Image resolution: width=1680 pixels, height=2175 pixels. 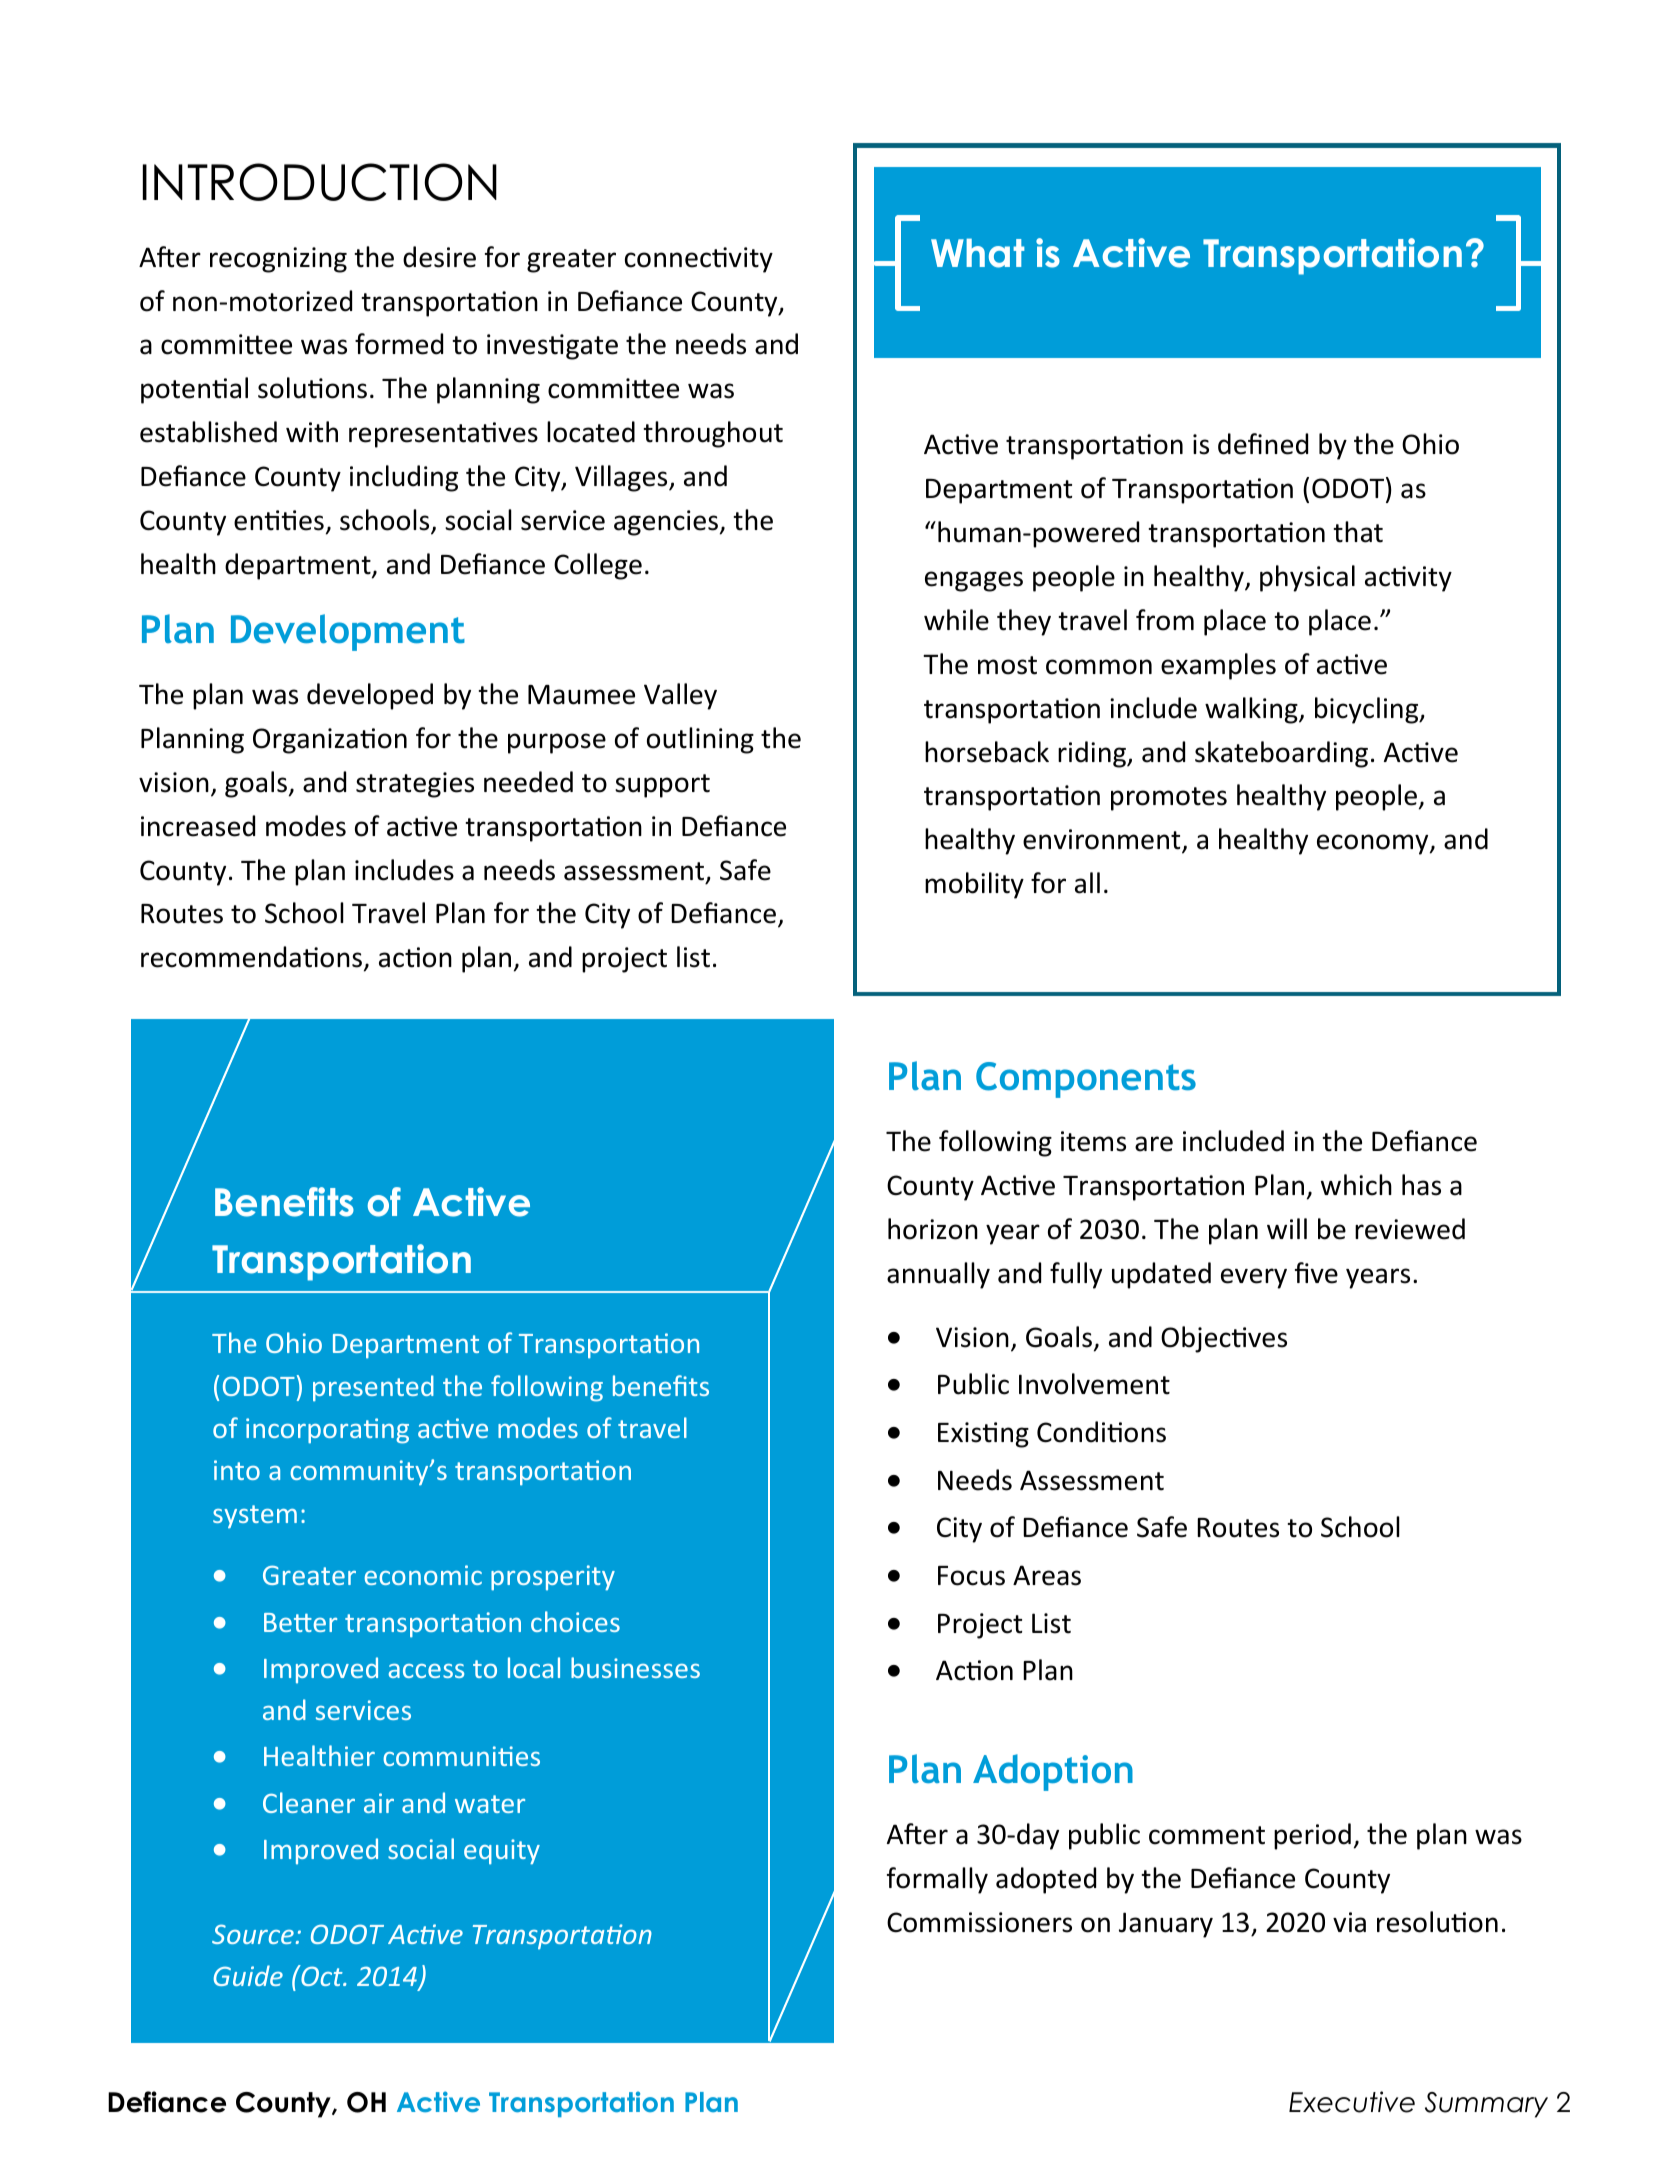 I want to click on which, so click(x=1356, y=1185).
